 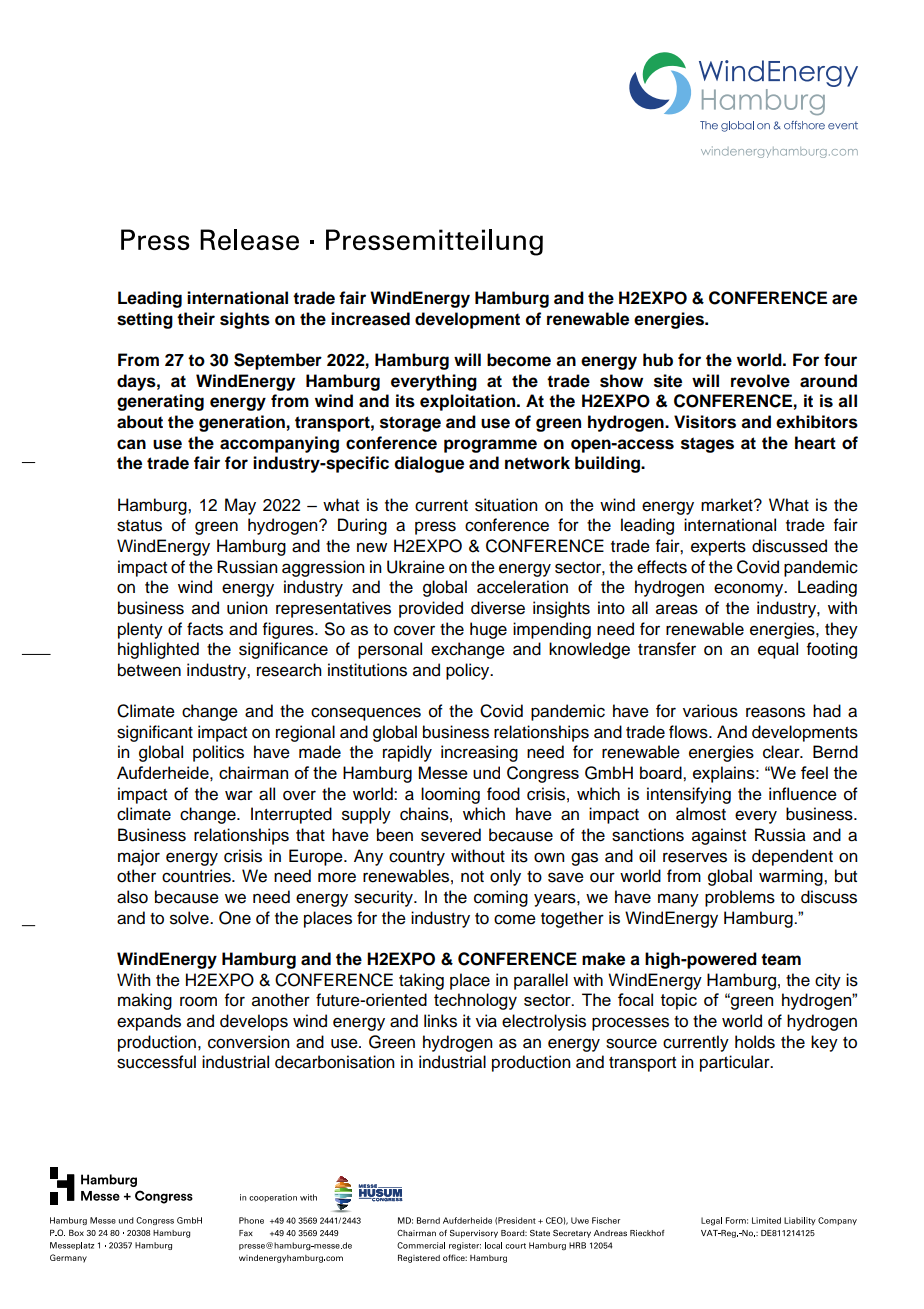 What do you see at coordinates (149, 670) in the screenshot?
I see `between` at bounding box center [149, 670].
